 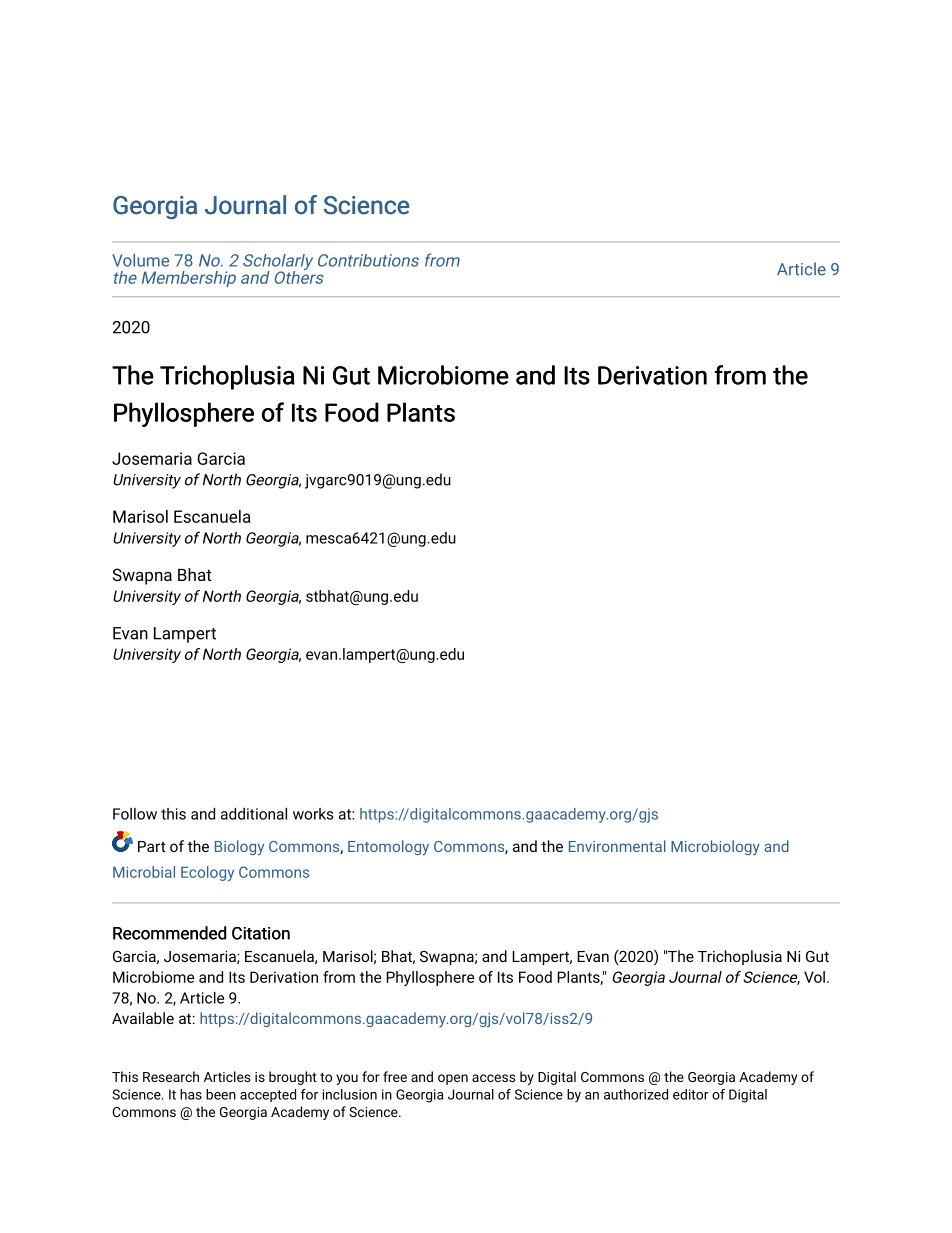 I want to click on free, so click(x=395, y=1076).
